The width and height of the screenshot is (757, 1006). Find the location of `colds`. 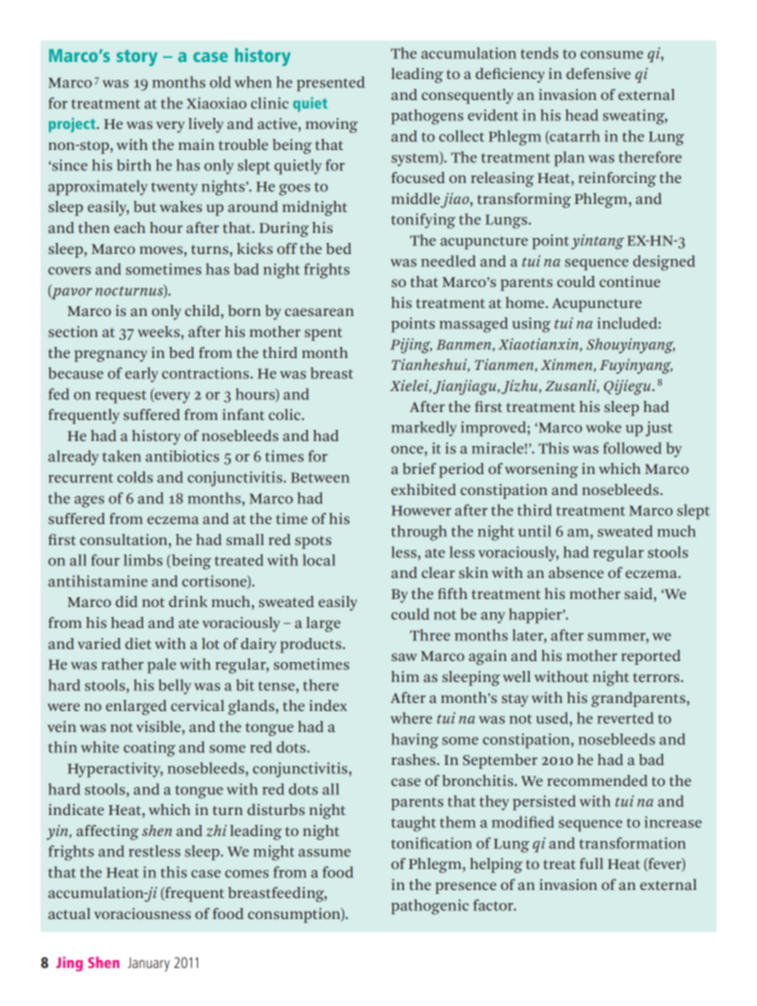

colds is located at coordinates (135, 477).
